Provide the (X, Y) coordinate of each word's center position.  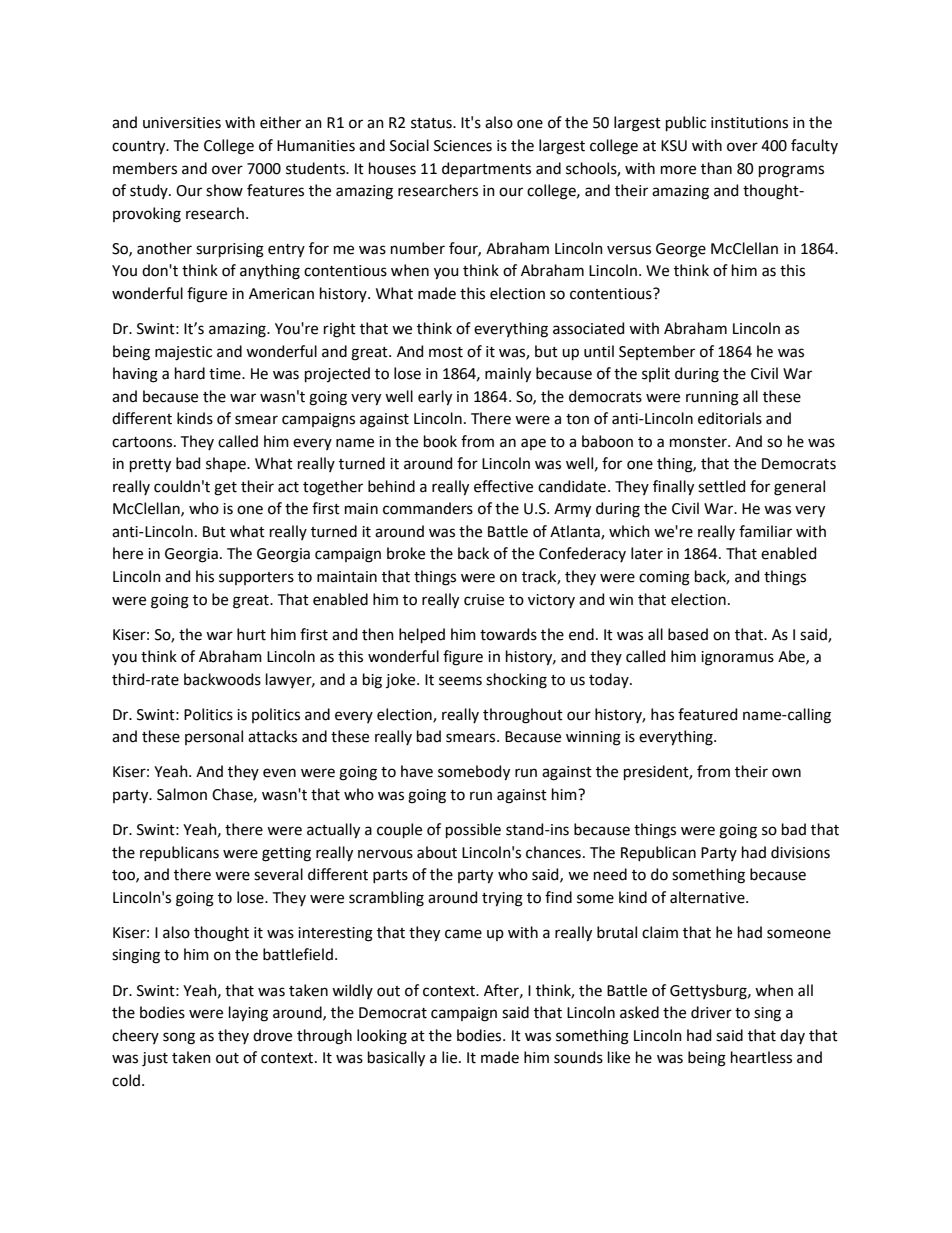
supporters (256, 578)
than (716, 168)
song (179, 1038)
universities (182, 123)
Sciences (463, 146)
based (688, 634)
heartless (761, 1057)
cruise (484, 600)
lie (451, 1057)
